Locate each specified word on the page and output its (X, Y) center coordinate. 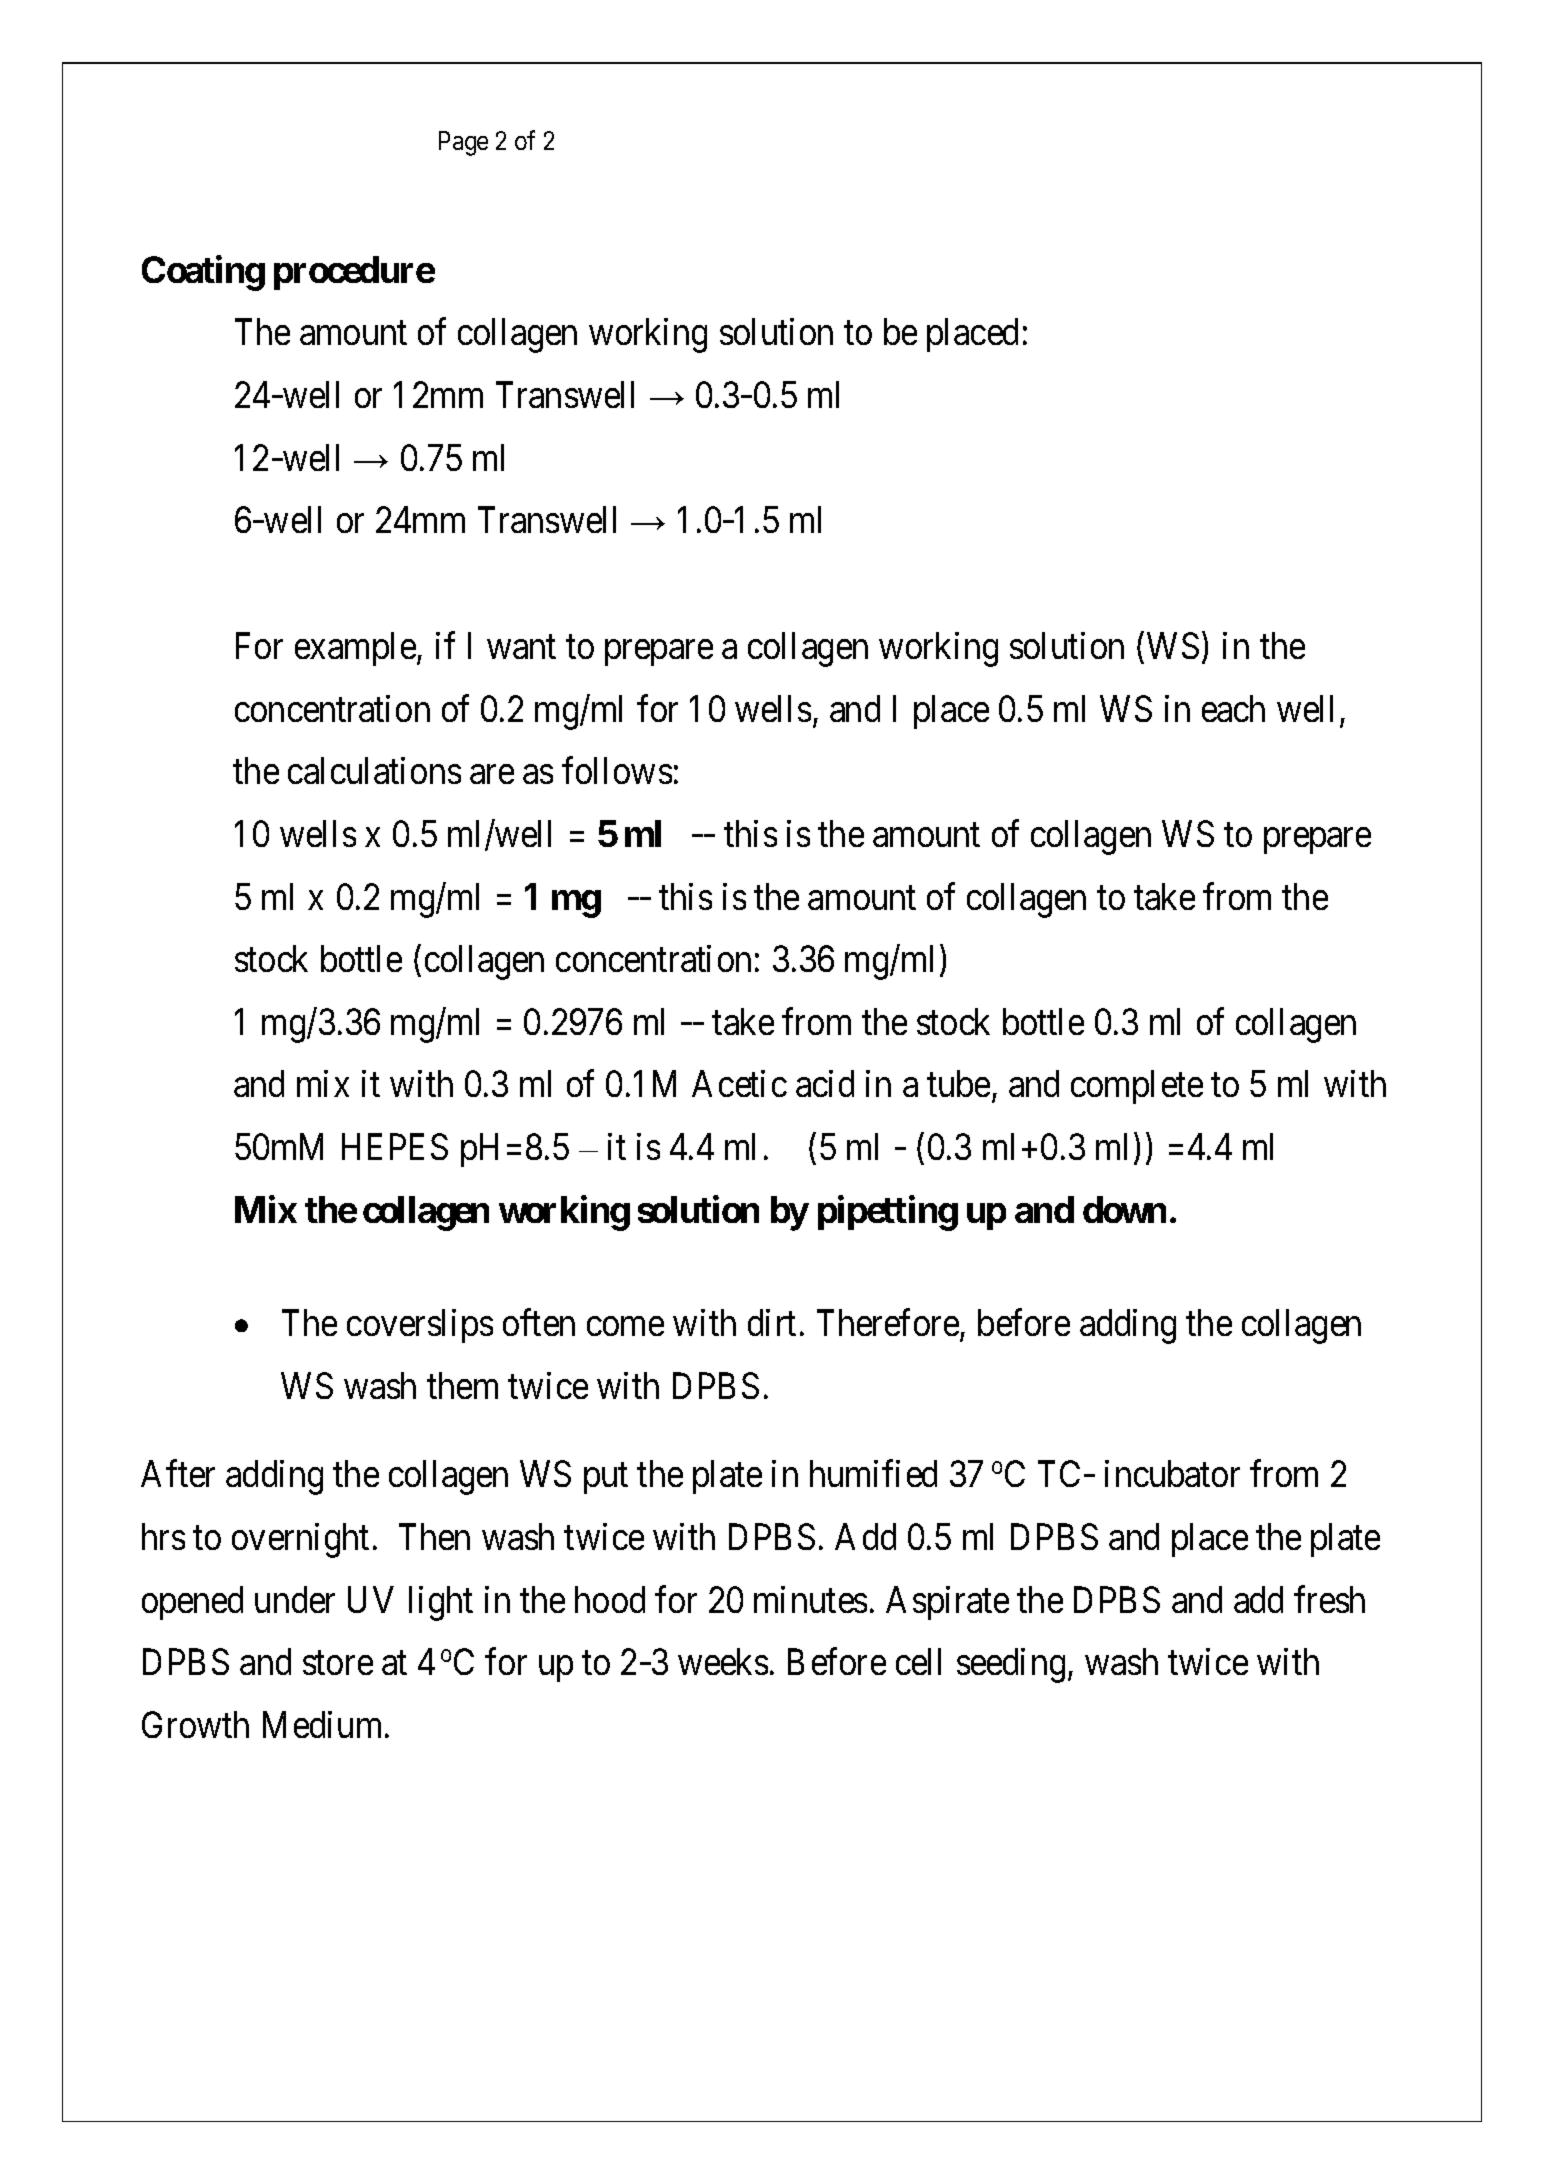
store (338, 1663)
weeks (723, 1661)
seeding (1011, 1665)
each (1233, 708)
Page (463, 143)
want (521, 647)
